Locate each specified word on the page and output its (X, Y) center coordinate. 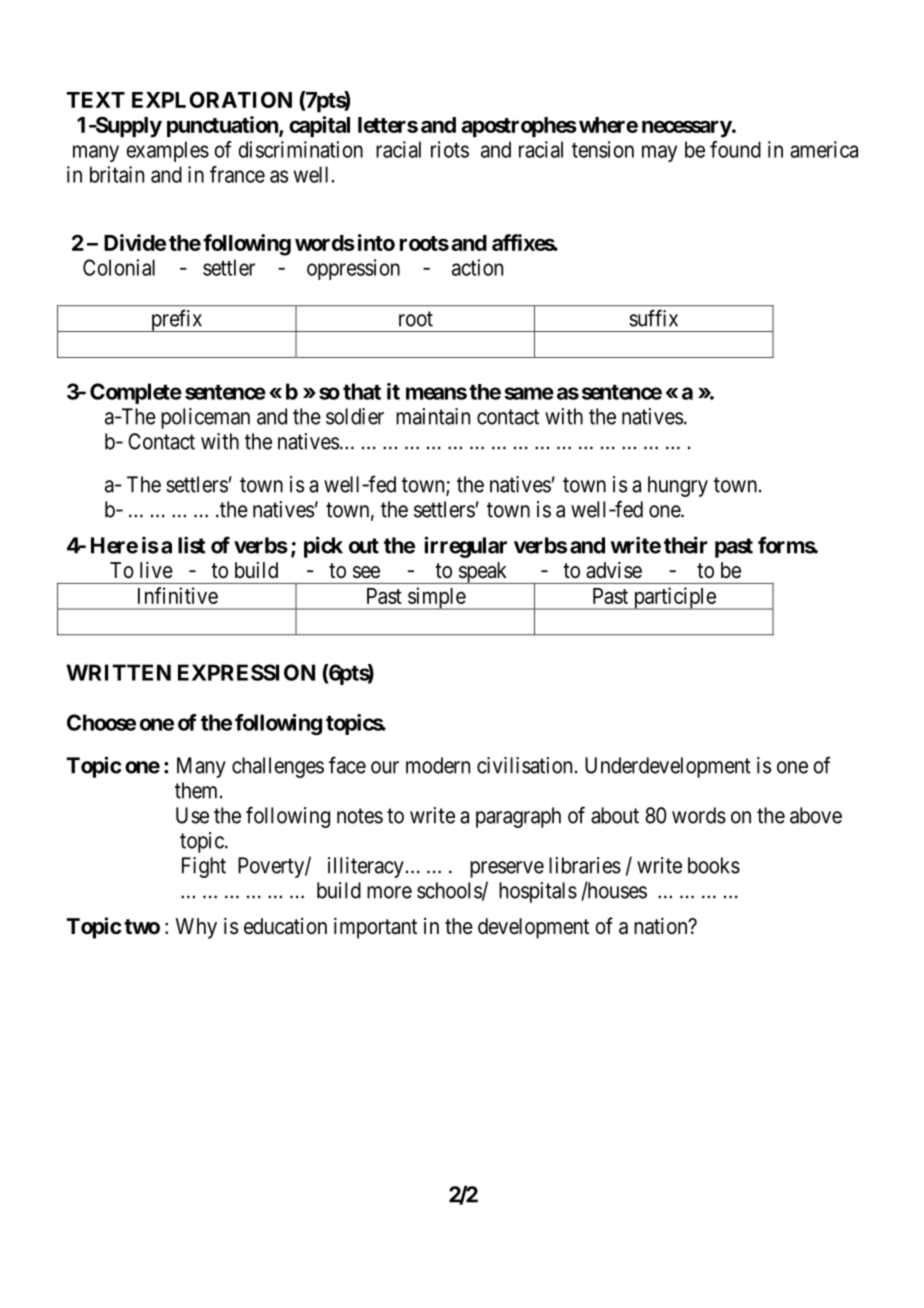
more (389, 892)
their (686, 545)
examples (167, 151)
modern (438, 765)
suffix (653, 318)
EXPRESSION (246, 672)
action (477, 267)
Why (196, 928)
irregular (465, 547)
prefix (176, 320)
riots (450, 149)
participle (674, 598)
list (191, 545)
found (735, 149)
